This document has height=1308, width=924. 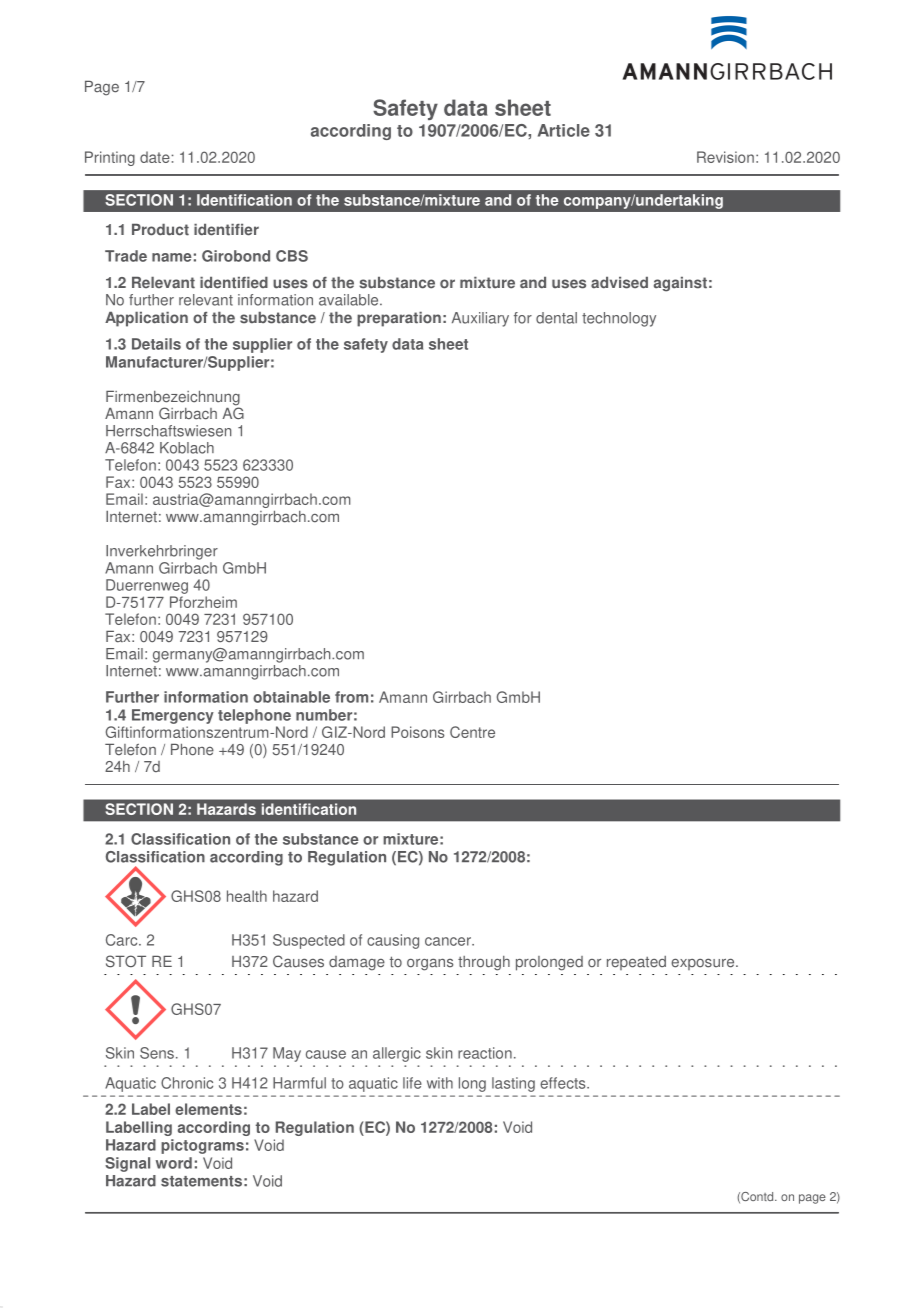 What do you see at coordinates (636, 963) in the document?
I see `repeated` at bounding box center [636, 963].
